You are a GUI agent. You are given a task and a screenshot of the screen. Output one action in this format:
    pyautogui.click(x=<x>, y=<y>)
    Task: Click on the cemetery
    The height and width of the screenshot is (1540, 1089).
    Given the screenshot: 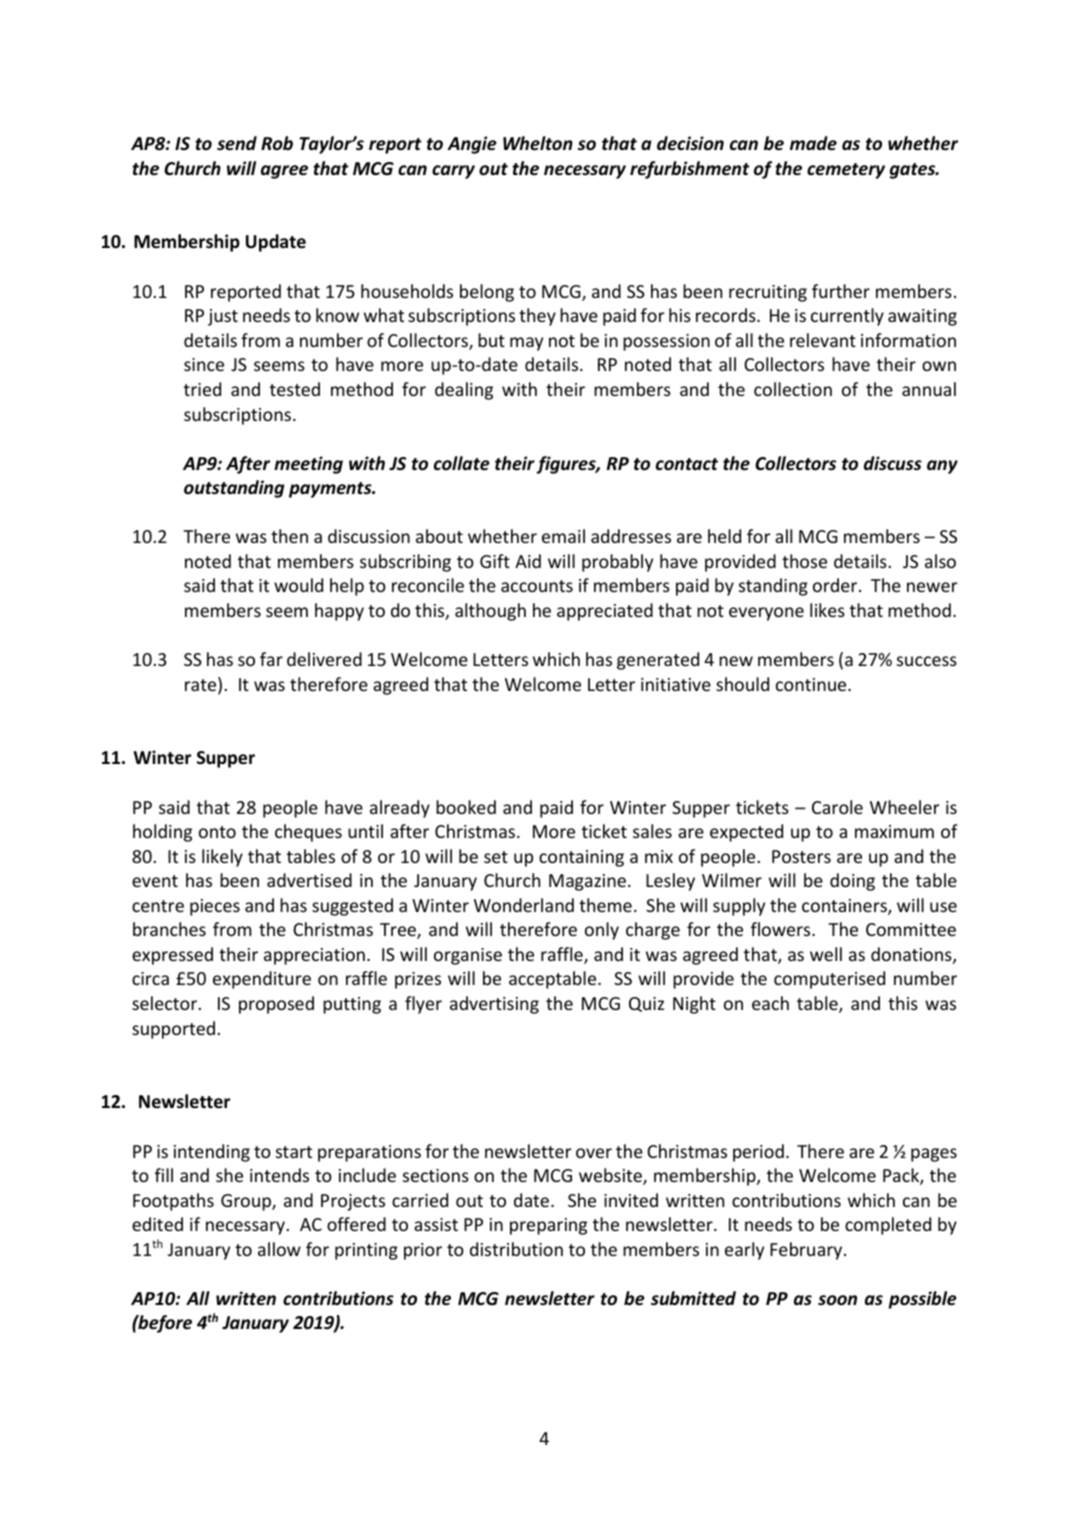 What is the action you would take?
    pyautogui.click(x=846, y=171)
